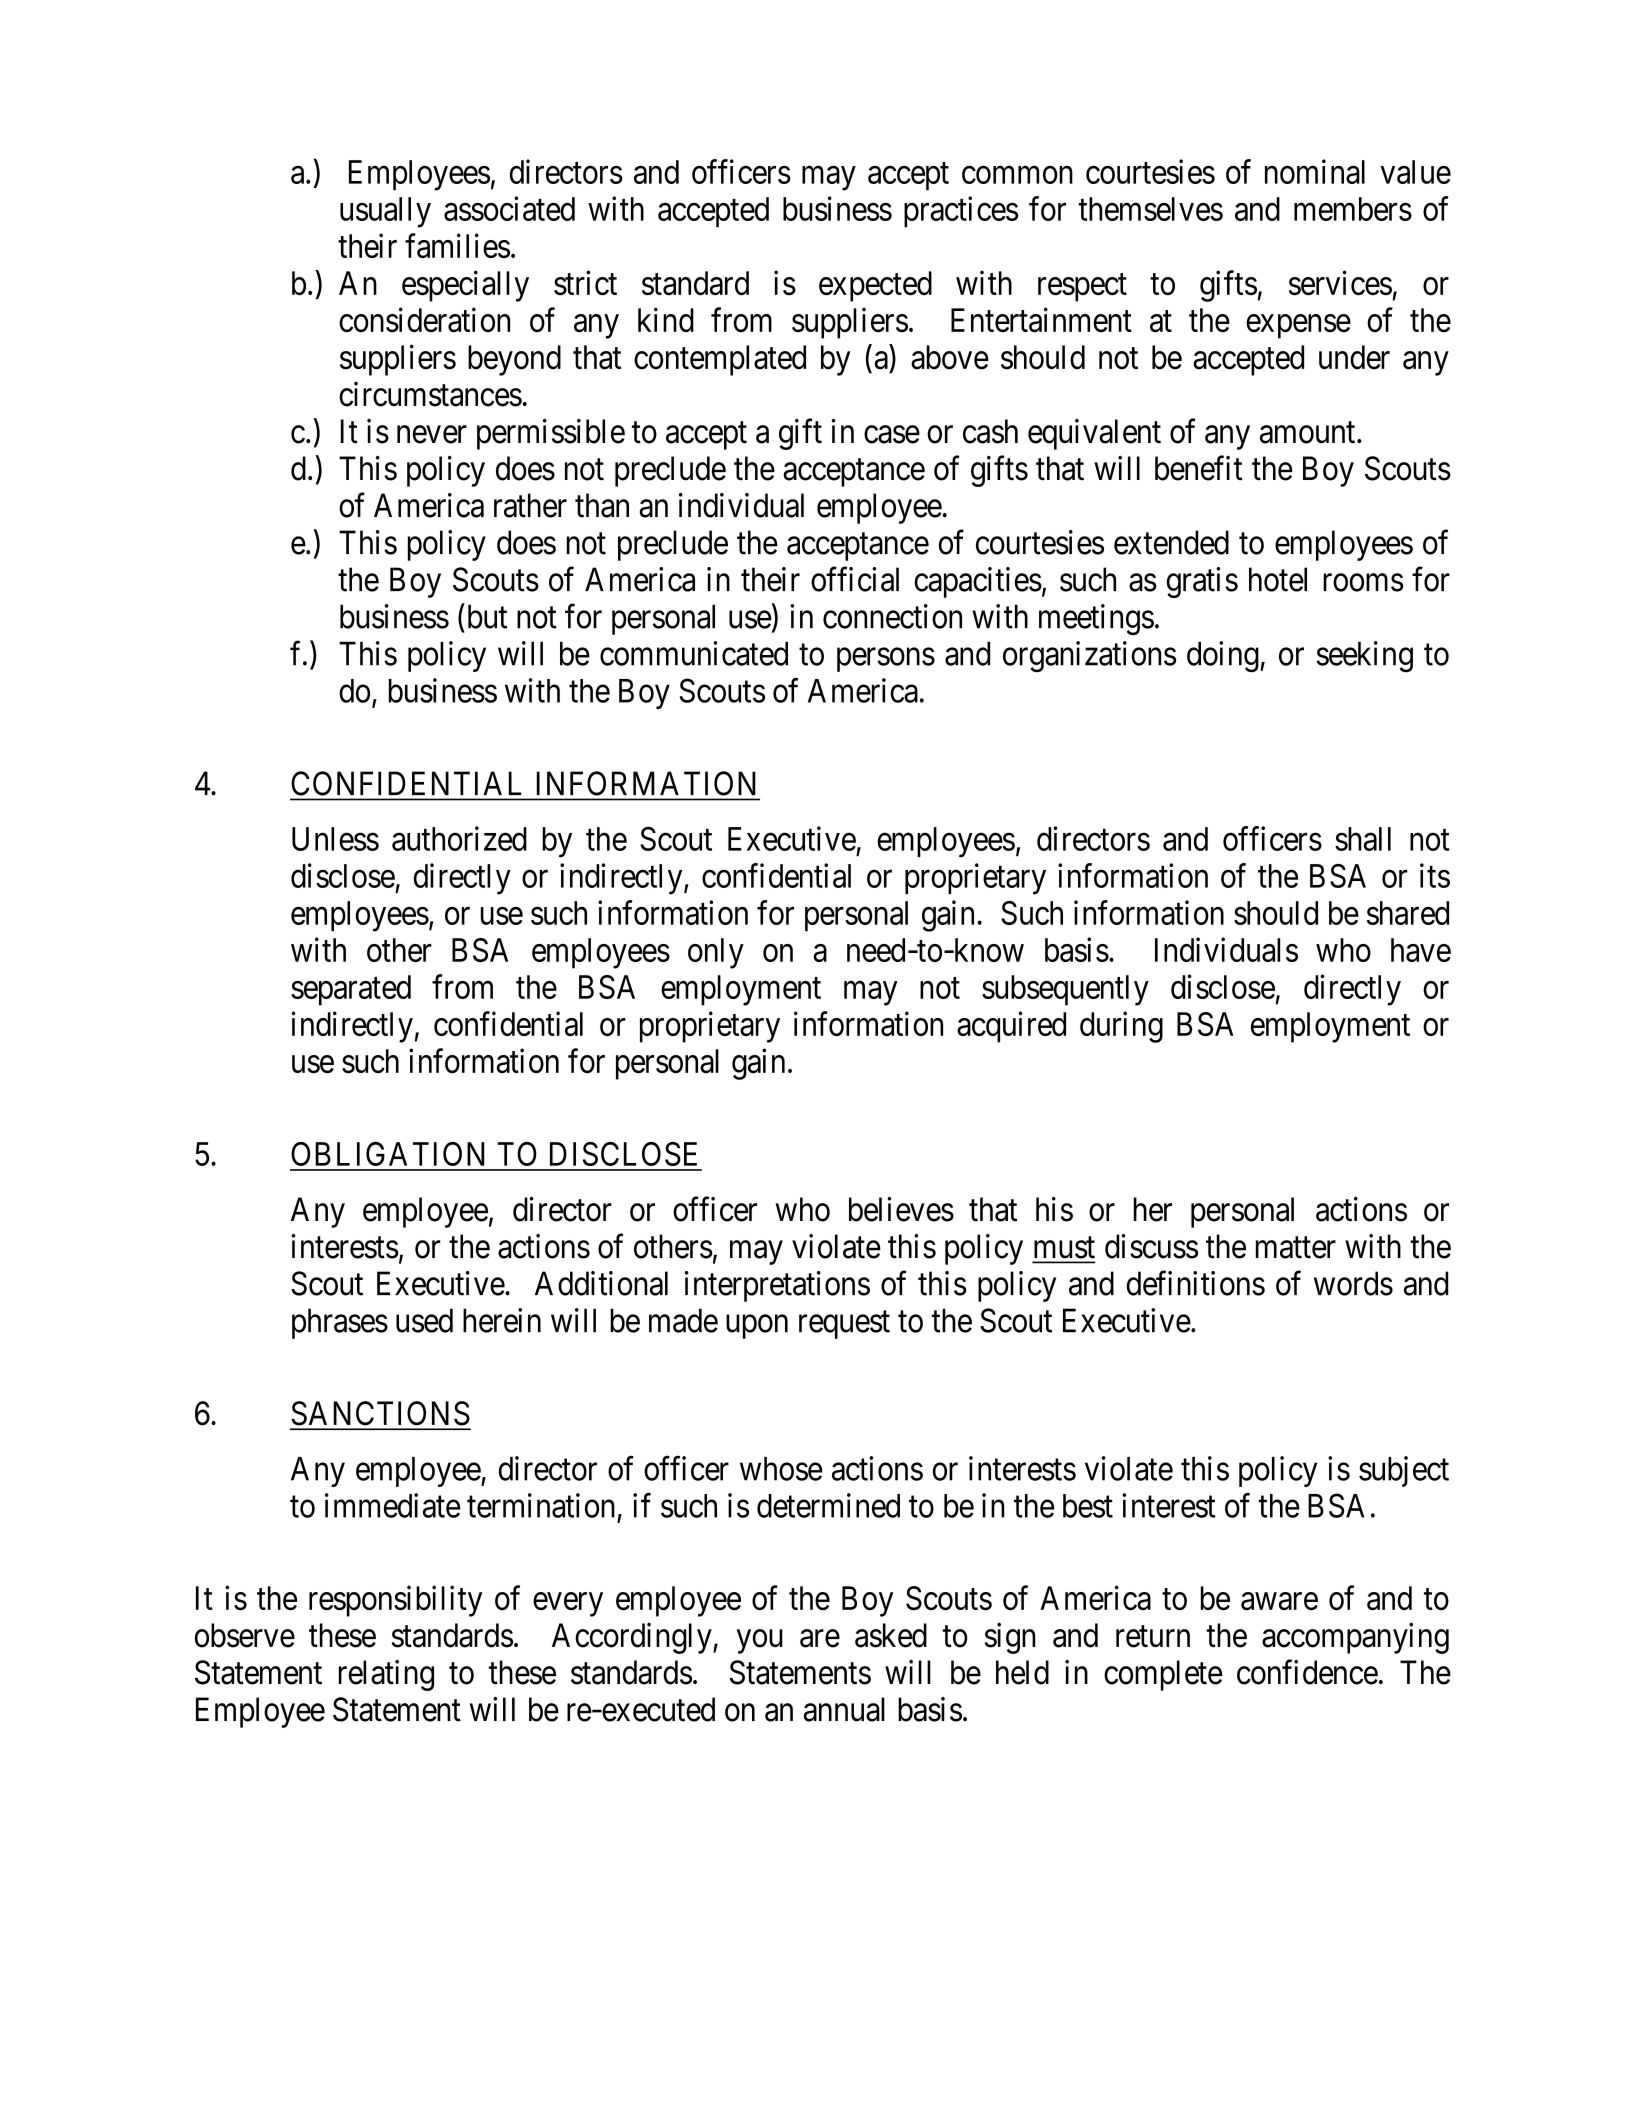  I want to click on expected, so click(875, 286).
